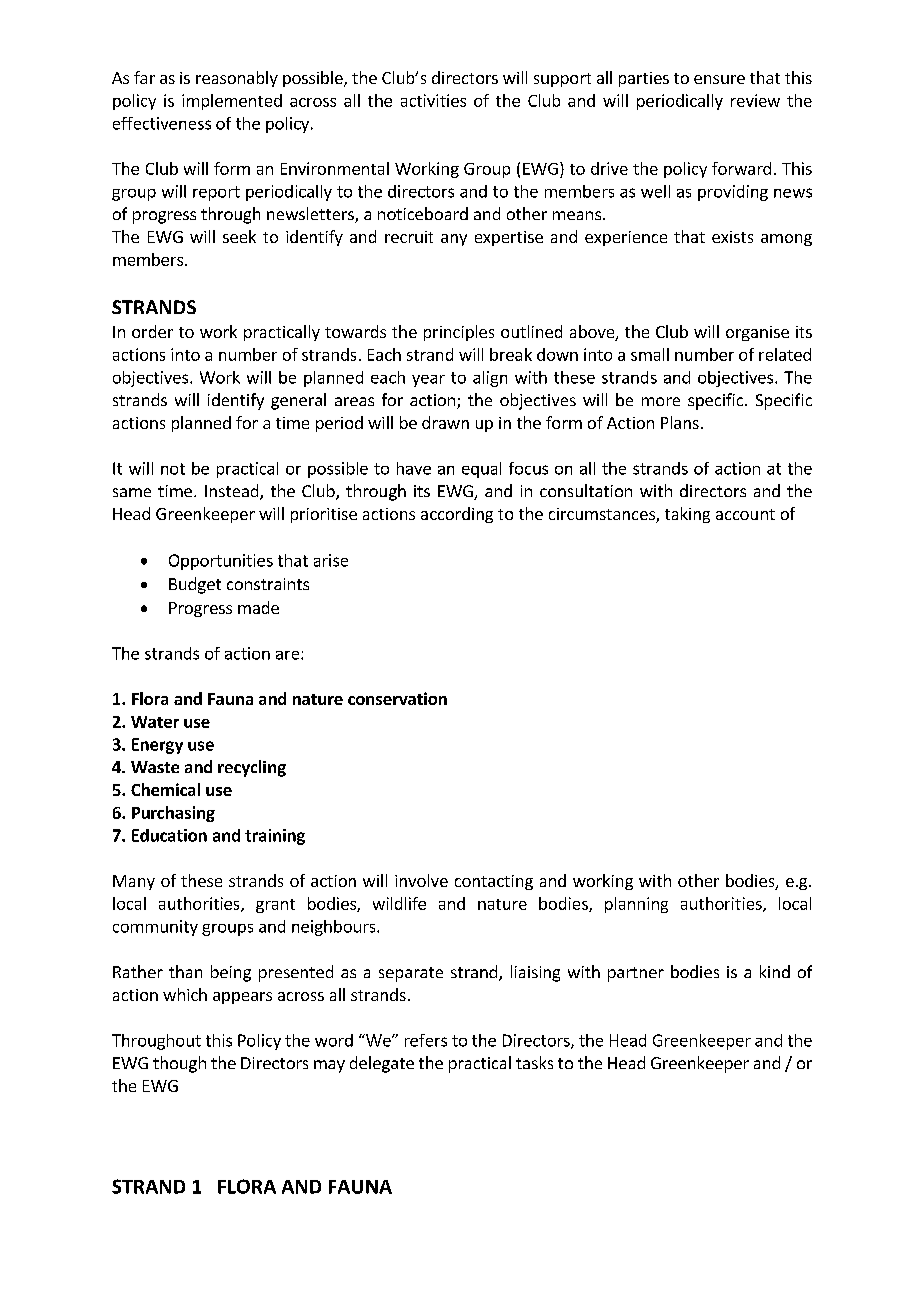 This screenshot has width=924, height=1308. Describe the element at coordinates (719, 79) in the screenshot. I see `ensure` at that location.
